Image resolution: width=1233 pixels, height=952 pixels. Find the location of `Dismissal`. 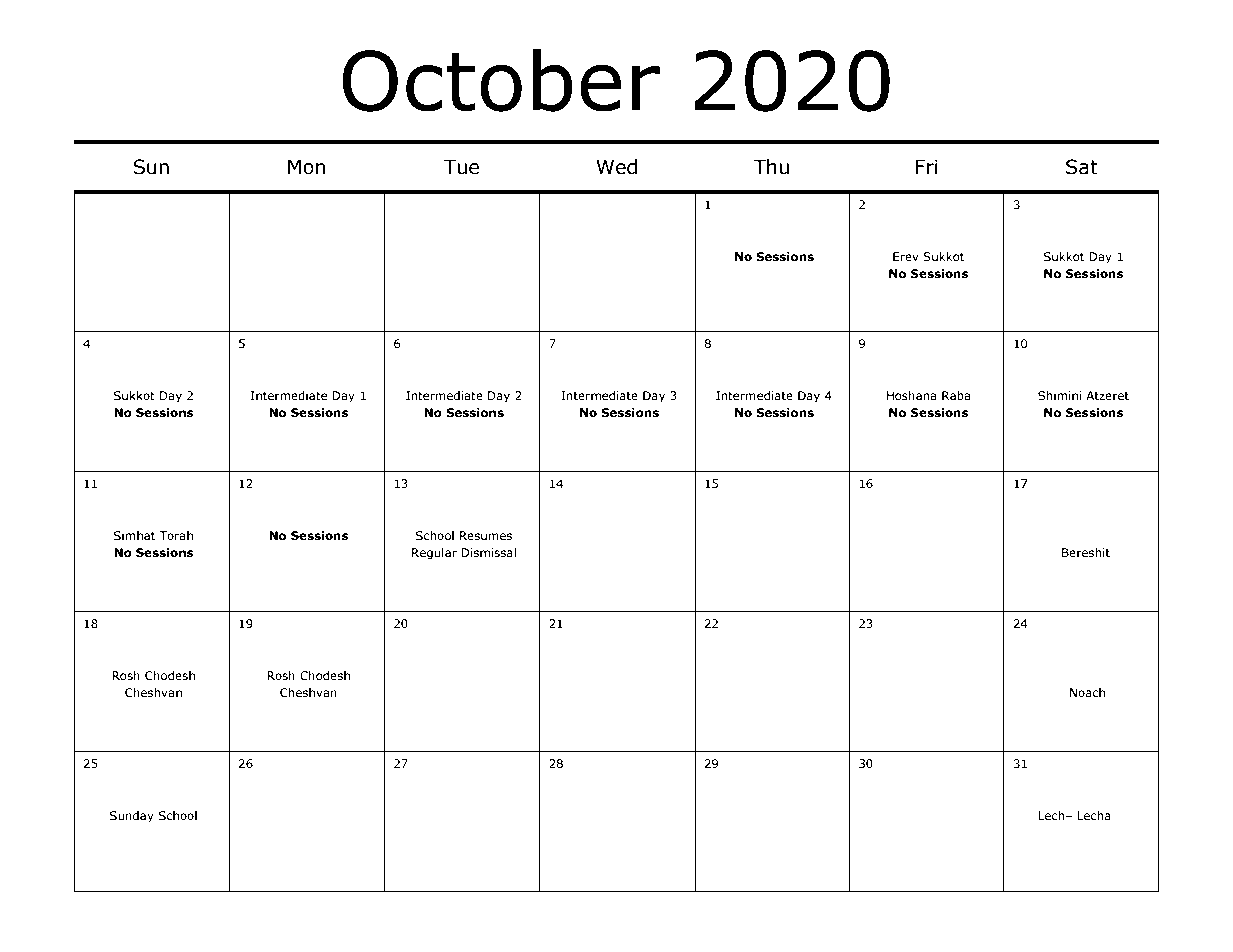

Dismissal is located at coordinates (488, 552).
